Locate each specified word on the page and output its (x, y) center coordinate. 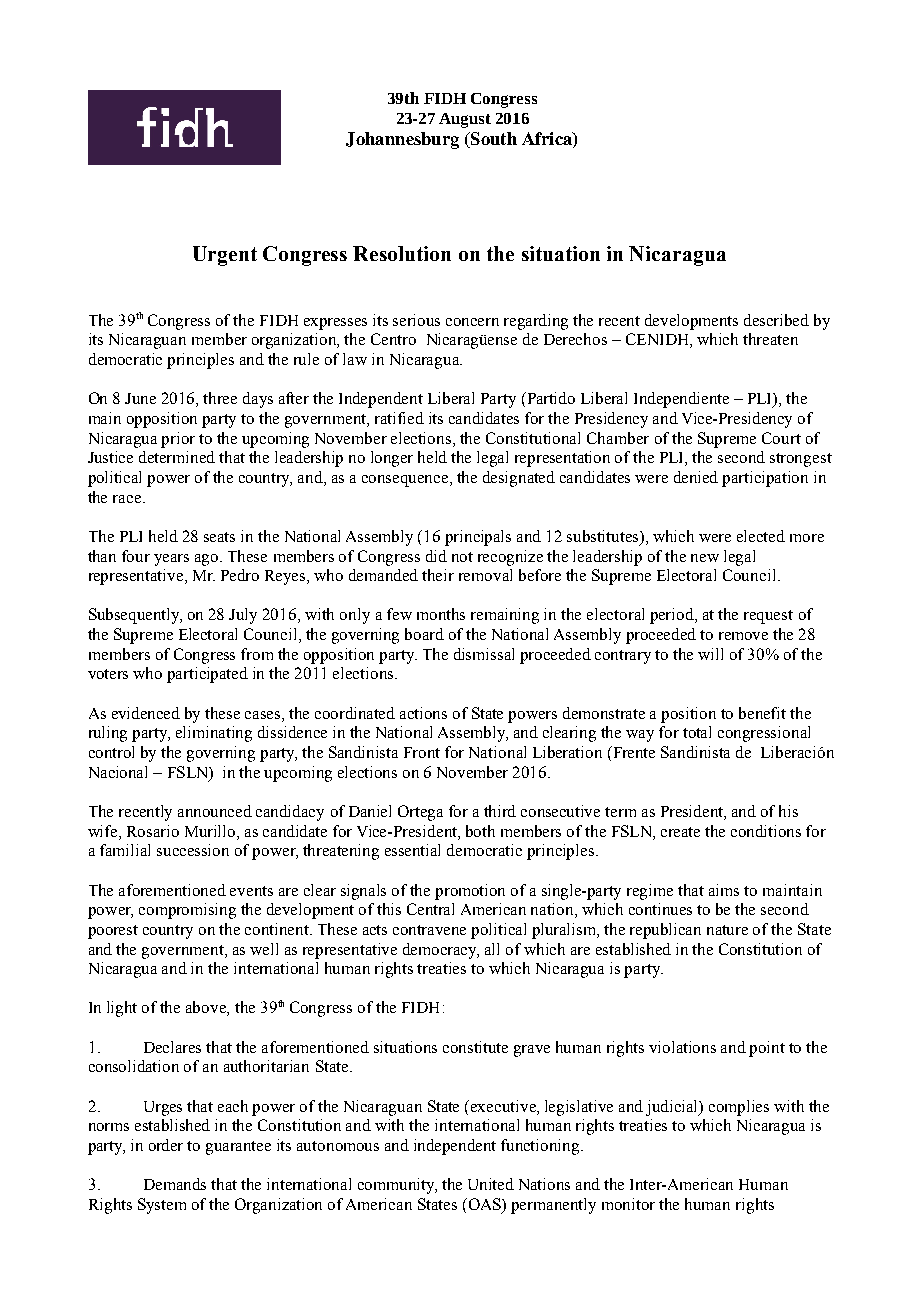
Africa (548, 140)
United (491, 1184)
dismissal (484, 654)
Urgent (225, 256)
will (710, 654)
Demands (175, 1184)
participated (207, 675)
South (492, 140)
